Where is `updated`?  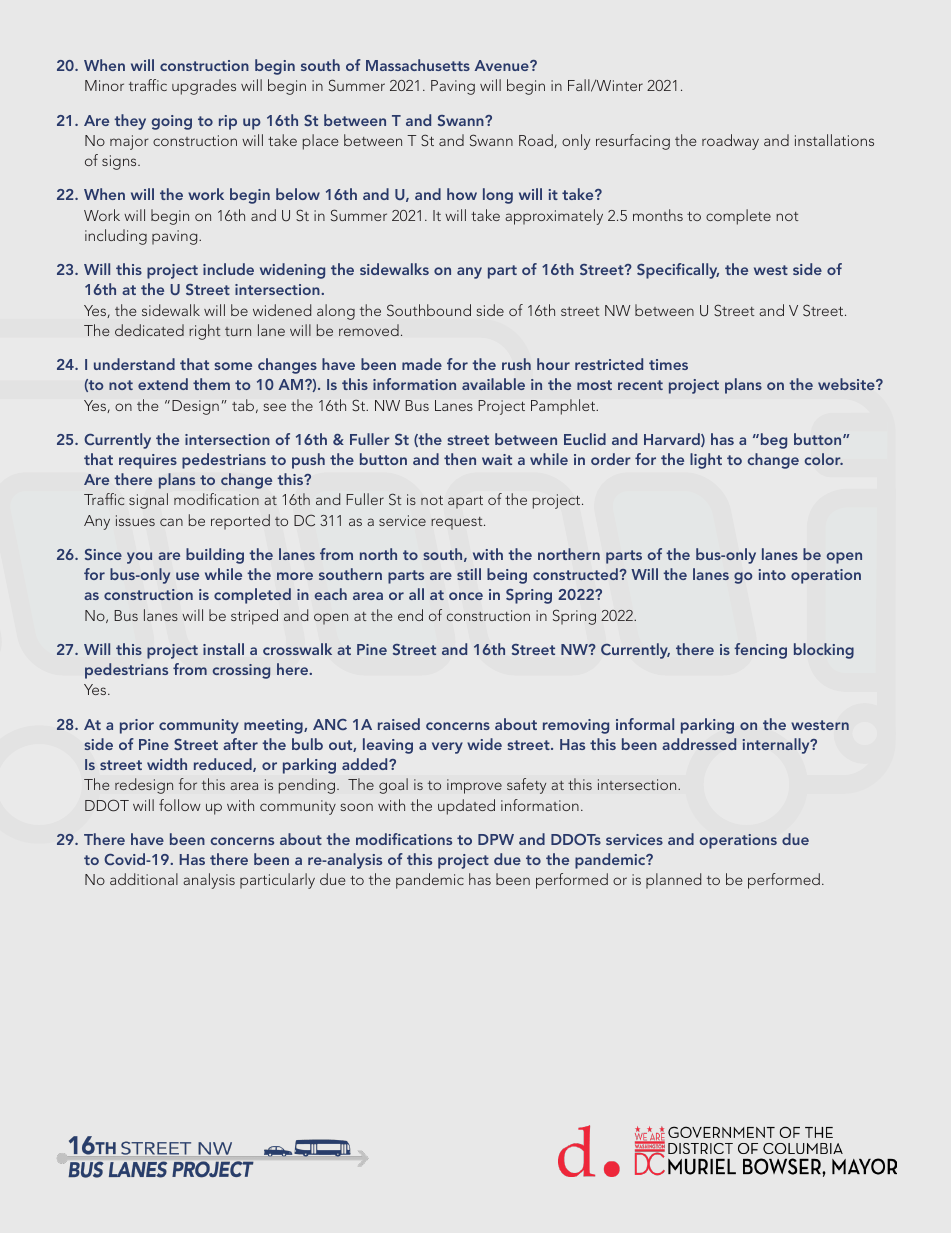 updated is located at coordinates (466, 807).
